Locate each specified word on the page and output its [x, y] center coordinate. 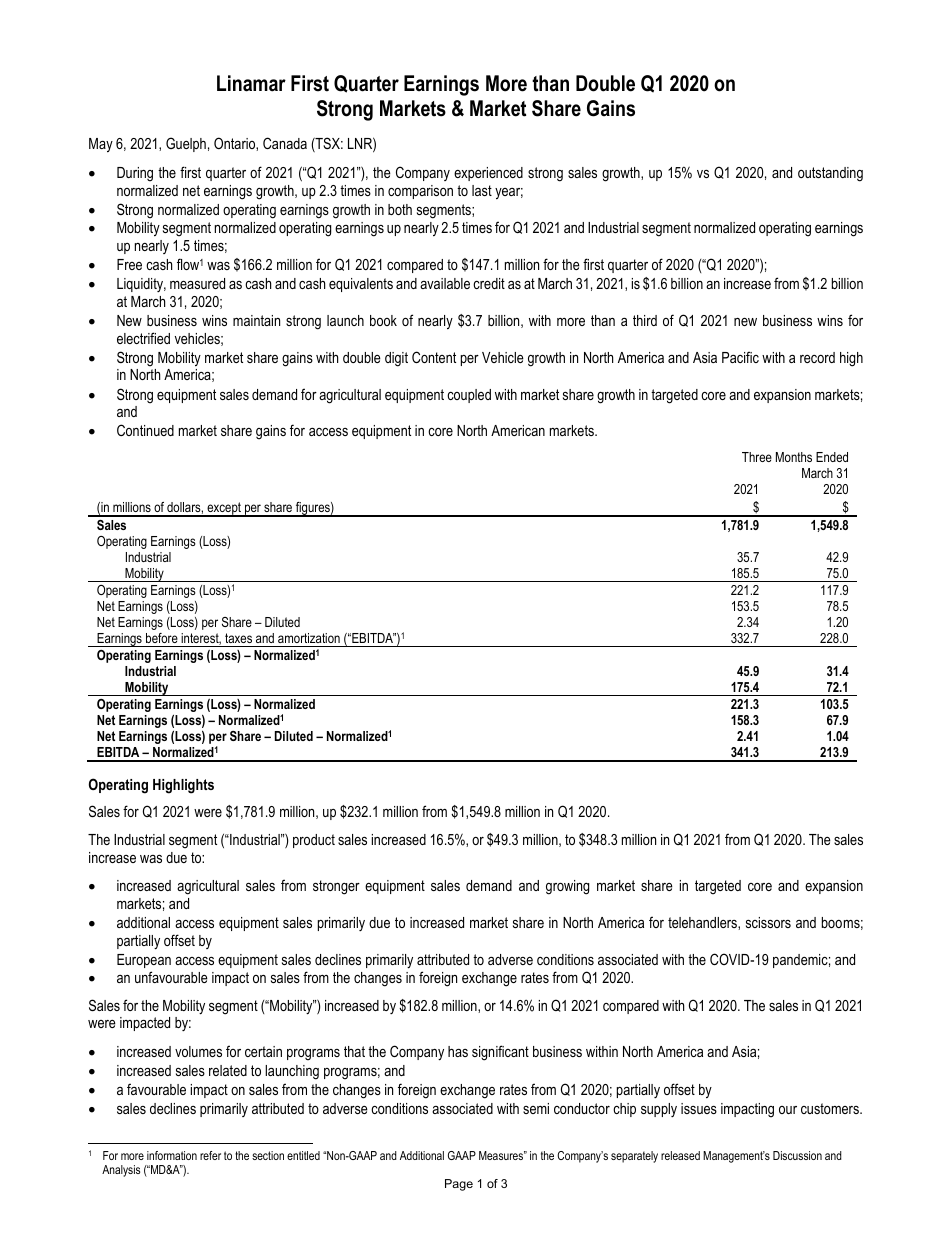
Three [757, 457]
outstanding [830, 174]
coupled [469, 396]
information [172, 1155]
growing [567, 887]
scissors [768, 922]
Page [459, 1185]
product [314, 841]
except [224, 509]
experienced [488, 174]
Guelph [186, 144]
